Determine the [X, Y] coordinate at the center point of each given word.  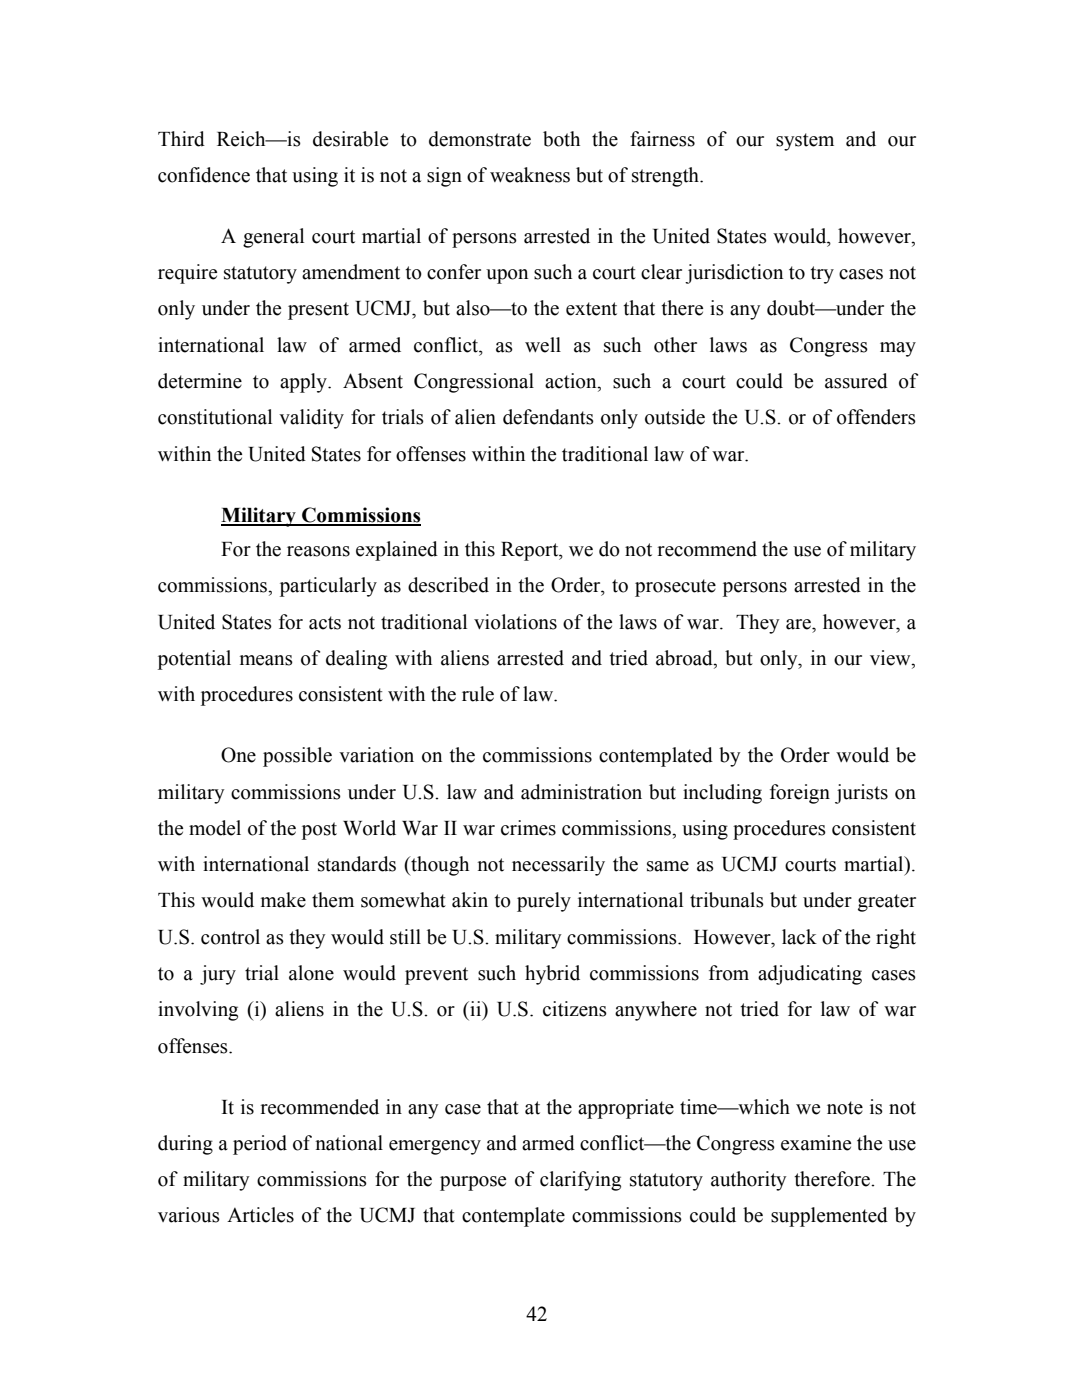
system [805, 142]
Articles [260, 1215]
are [799, 624]
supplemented [829, 1217]
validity [311, 419]
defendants [548, 417]
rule [478, 694]
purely [544, 902]
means [266, 660]
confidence [204, 175]
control [230, 937]
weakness [530, 175]
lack [799, 937]
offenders [876, 417]
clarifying [580, 1181]
